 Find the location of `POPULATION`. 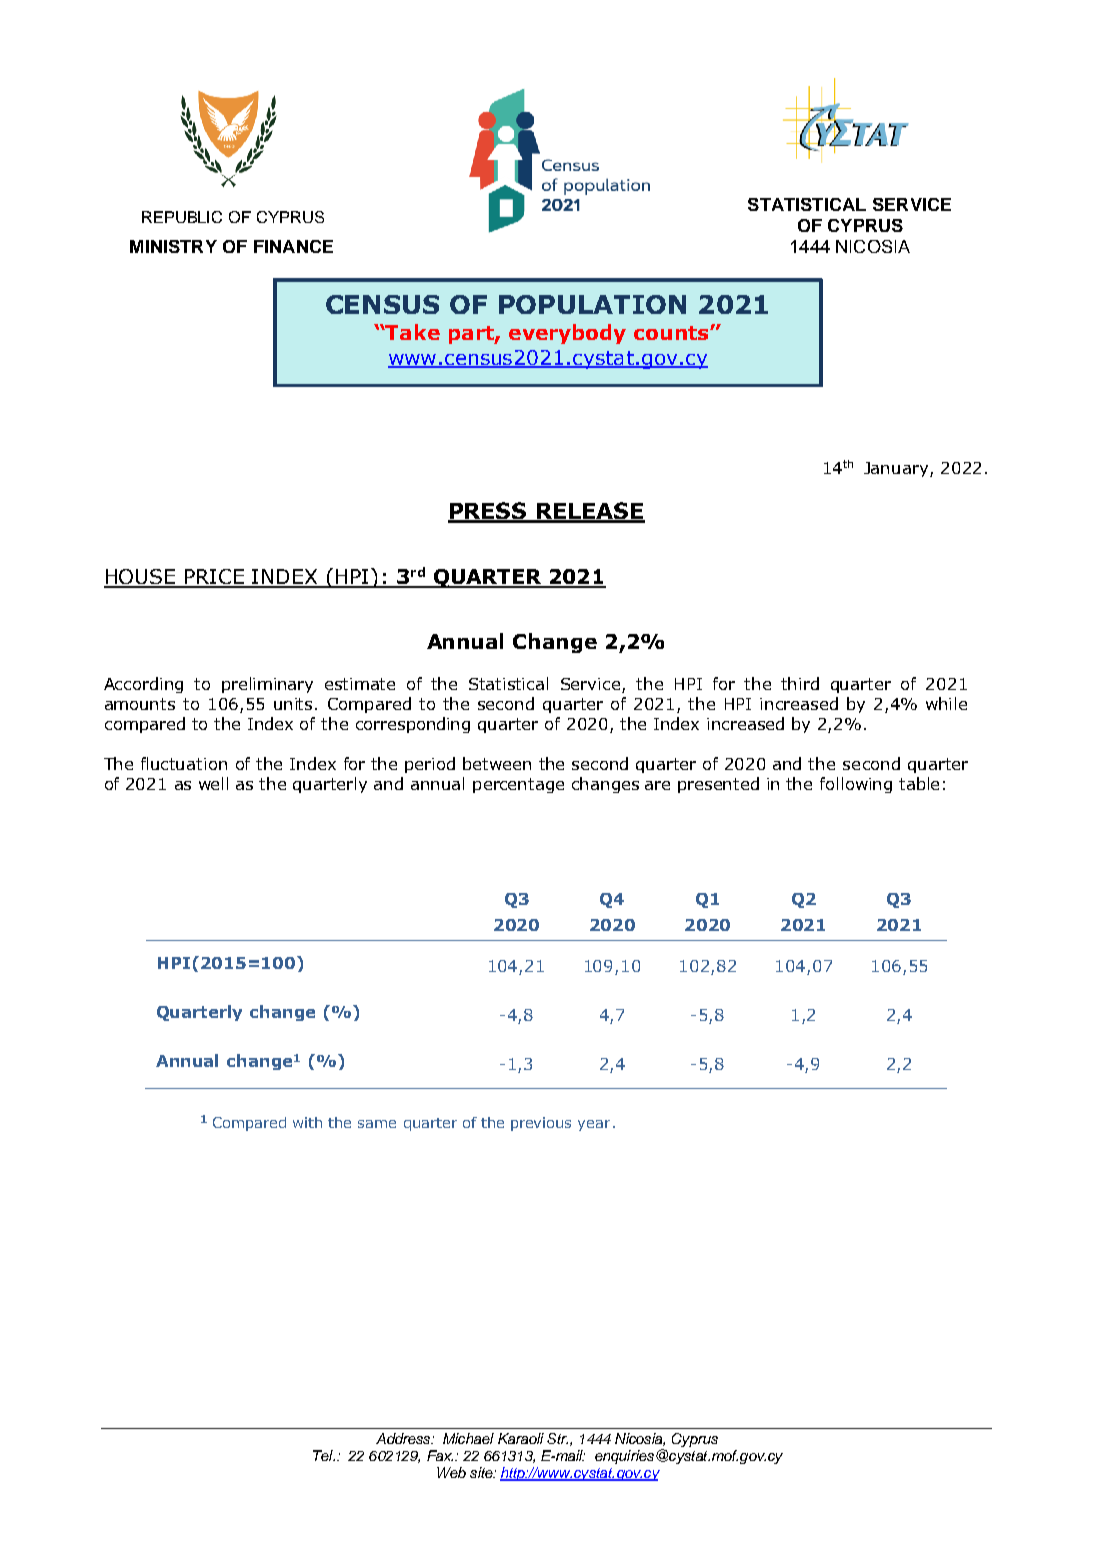

POPULATION is located at coordinates (592, 304).
